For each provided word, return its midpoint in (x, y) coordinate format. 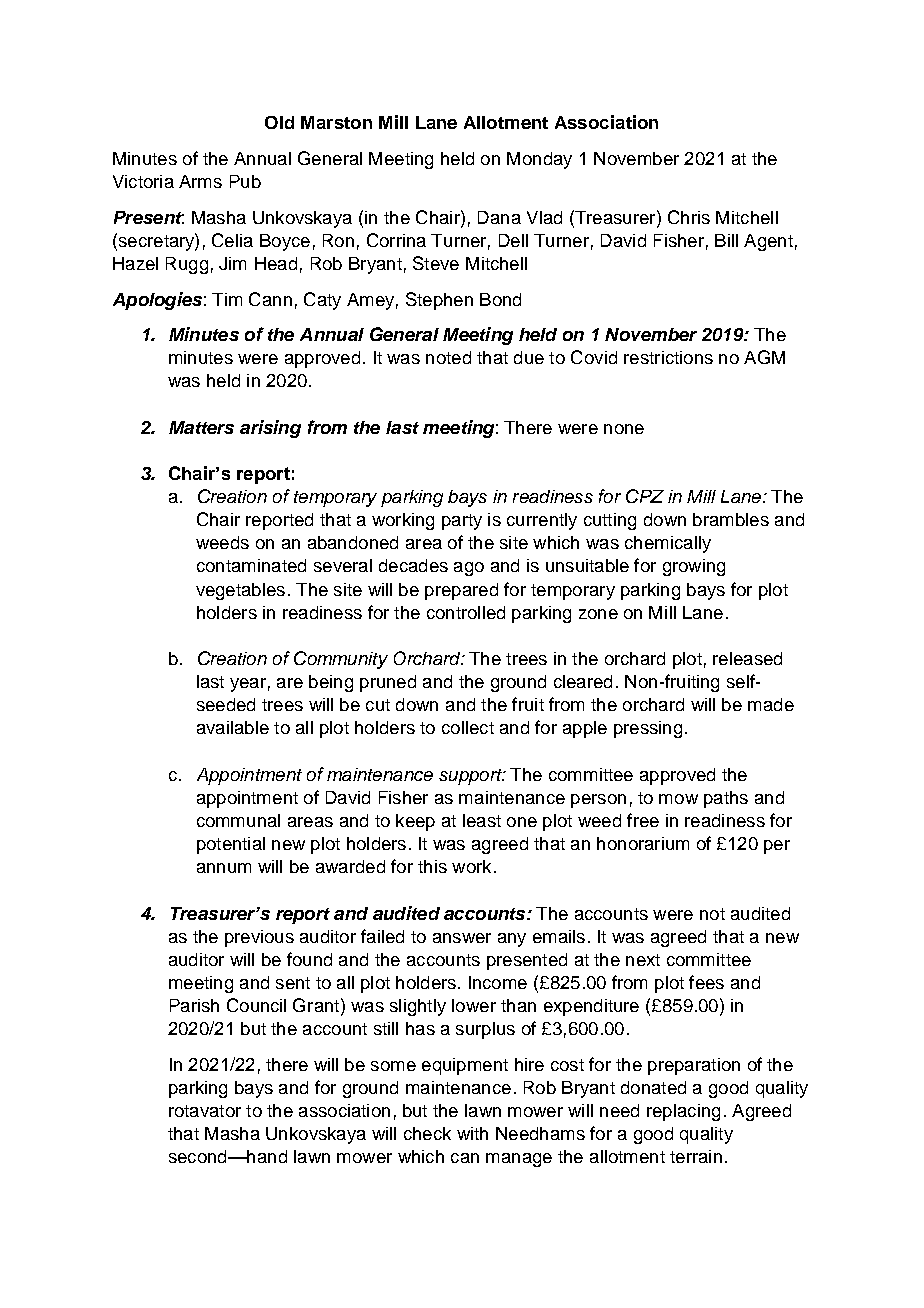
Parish (194, 1005)
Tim (227, 299)
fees (706, 982)
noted (448, 357)
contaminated (251, 565)
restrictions (668, 357)
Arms (200, 181)
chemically (668, 544)
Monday (539, 160)
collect (468, 727)
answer (462, 938)
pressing (648, 729)
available (233, 727)
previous (259, 938)
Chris (689, 217)
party (462, 522)
